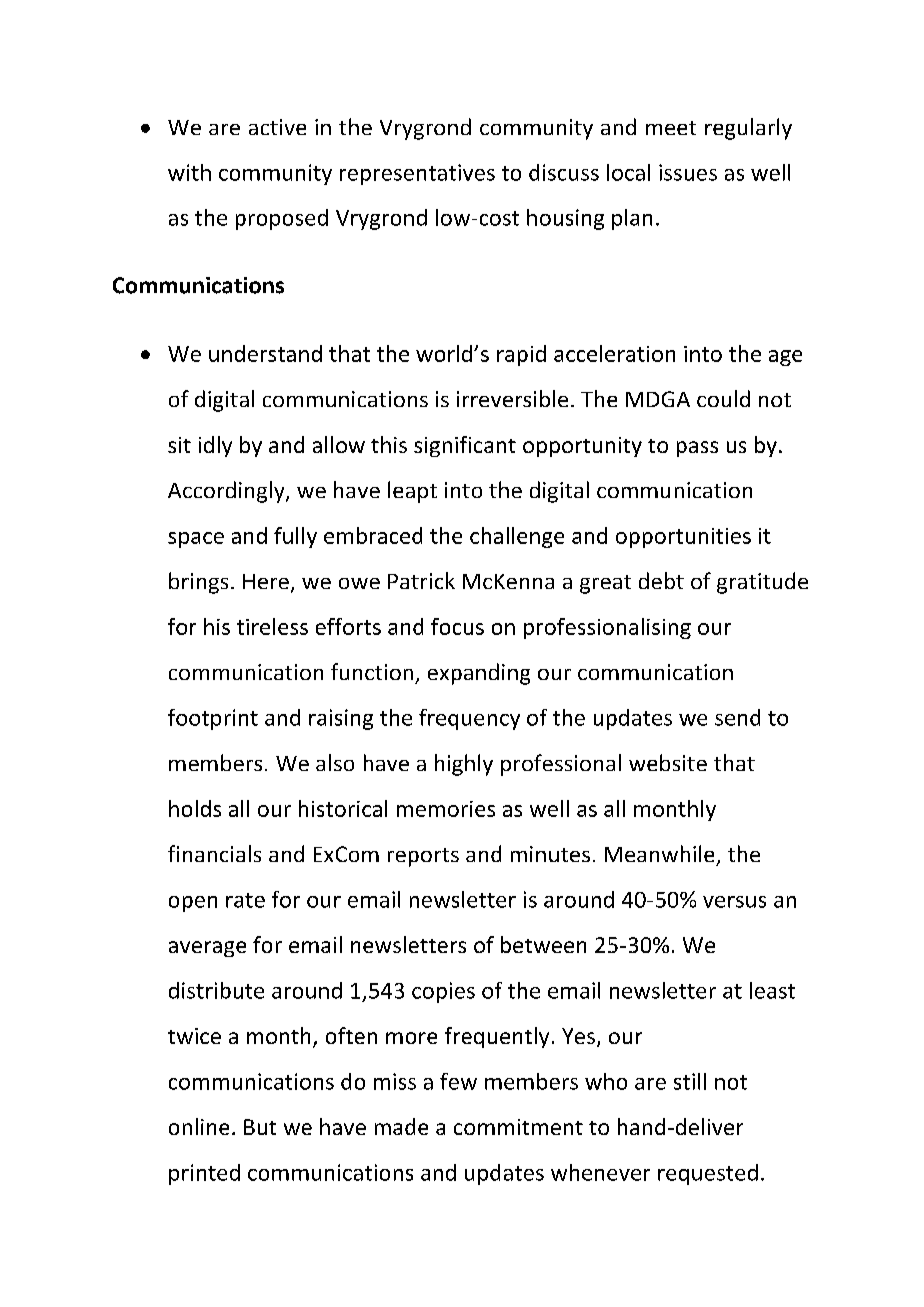 The height and width of the document is (1307, 924). I want to click on Meanwhile, so click(659, 853).
